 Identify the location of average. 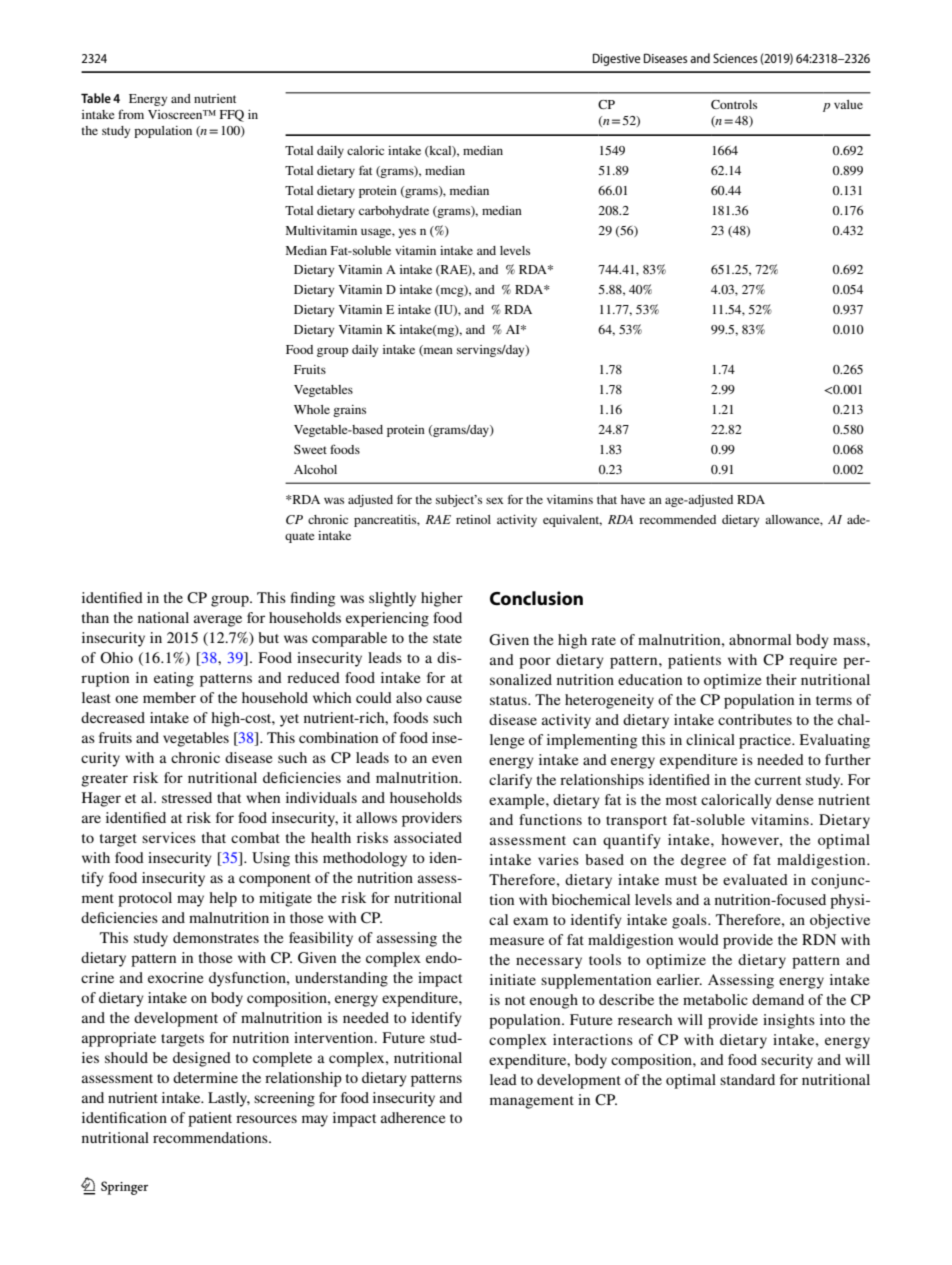
(218, 621).
